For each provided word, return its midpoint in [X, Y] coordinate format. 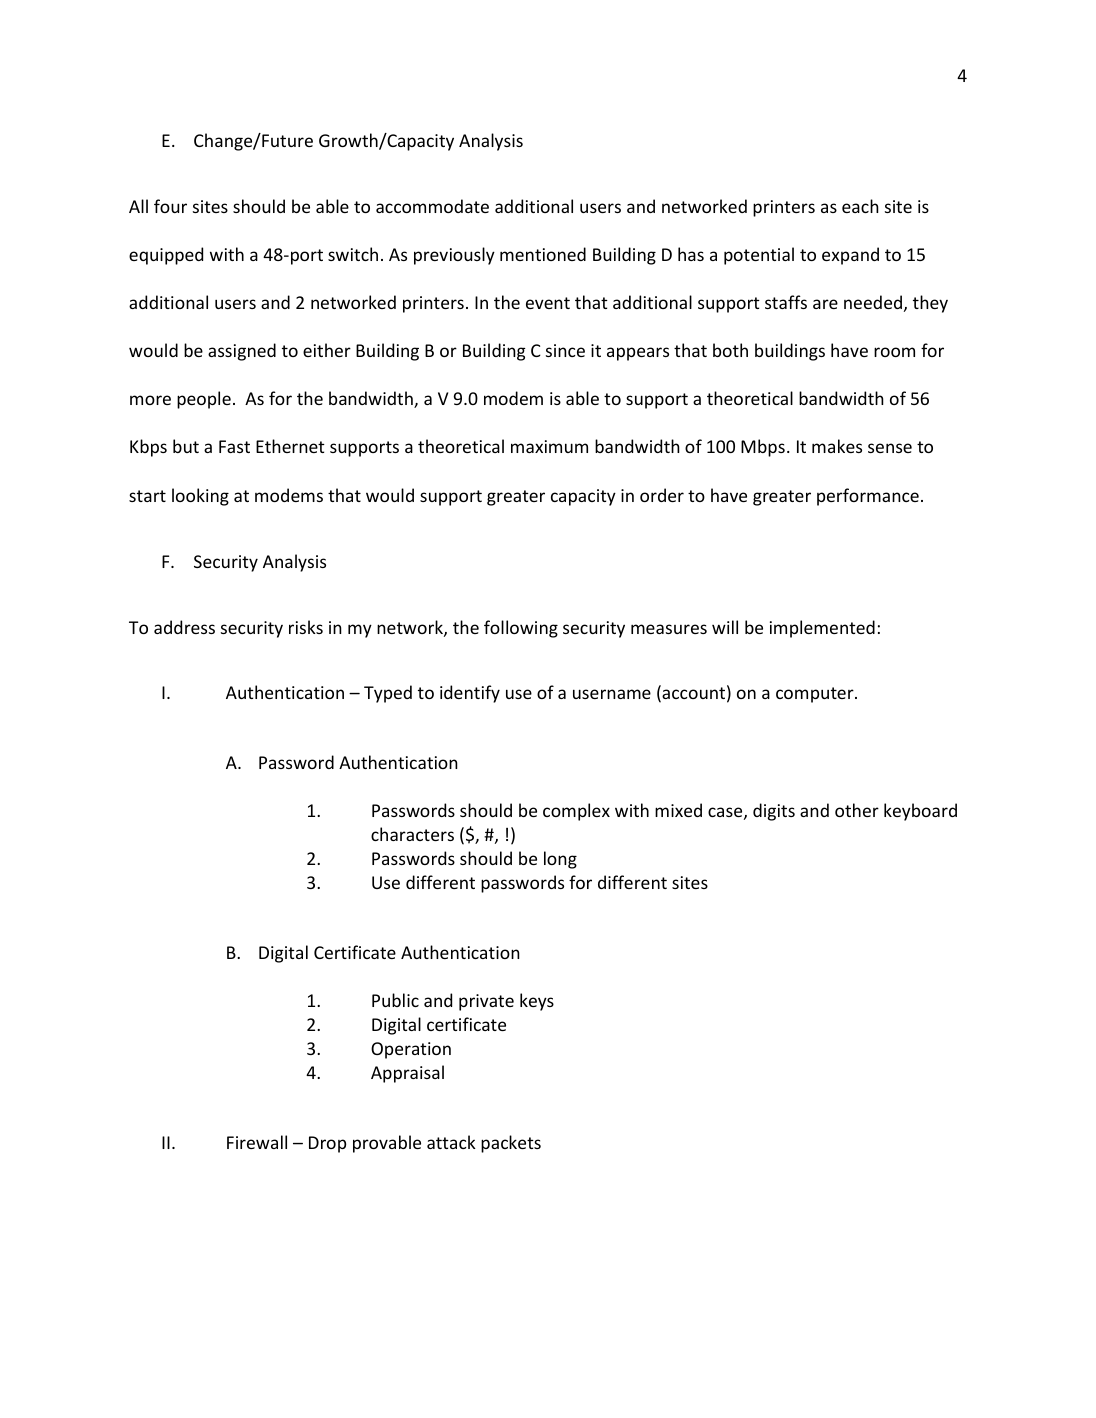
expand [850, 256]
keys [537, 1002]
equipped [166, 256]
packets [511, 1144]
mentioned [543, 254]
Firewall [257, 1142]
